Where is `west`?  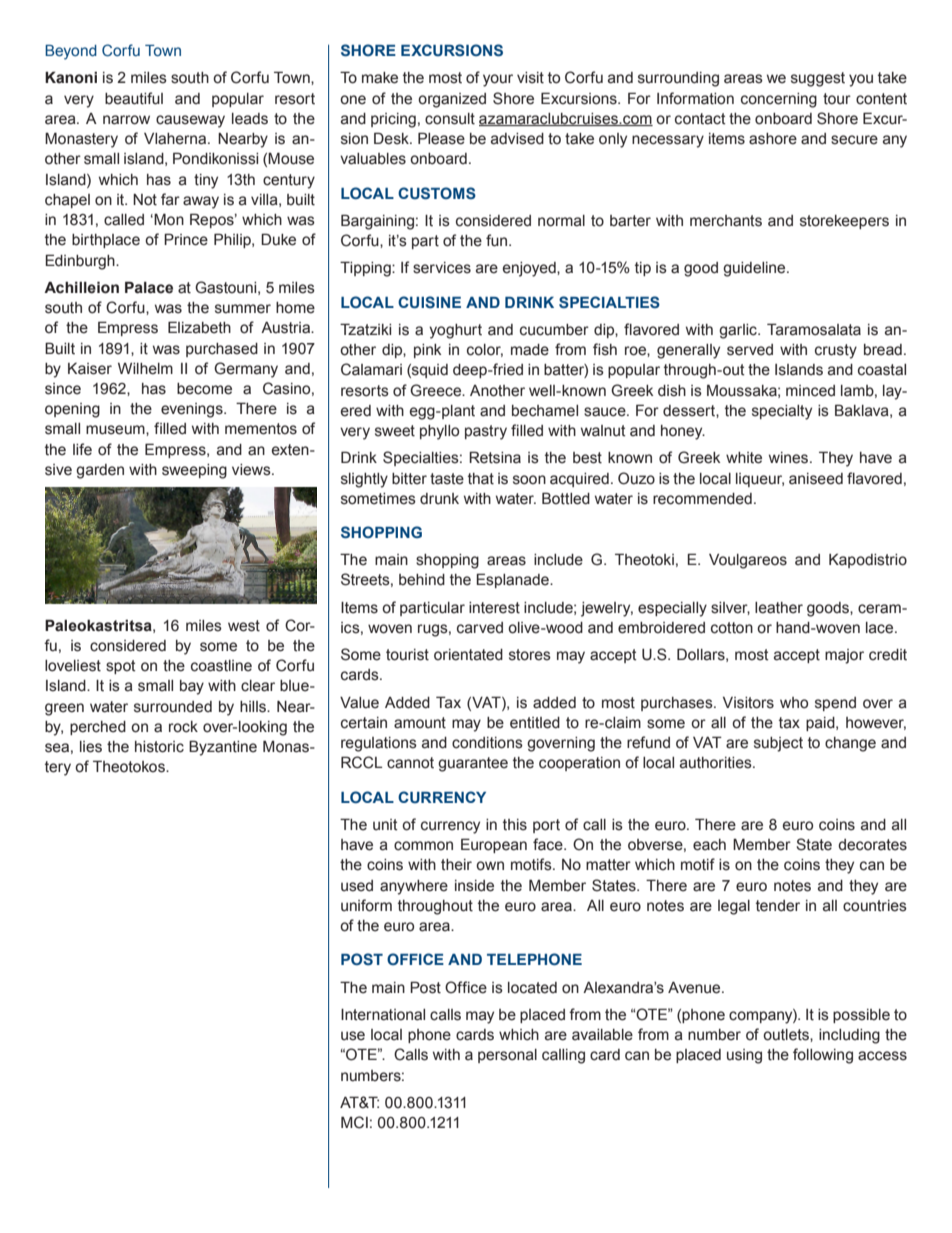
west is located at coordinates (244, 626).
